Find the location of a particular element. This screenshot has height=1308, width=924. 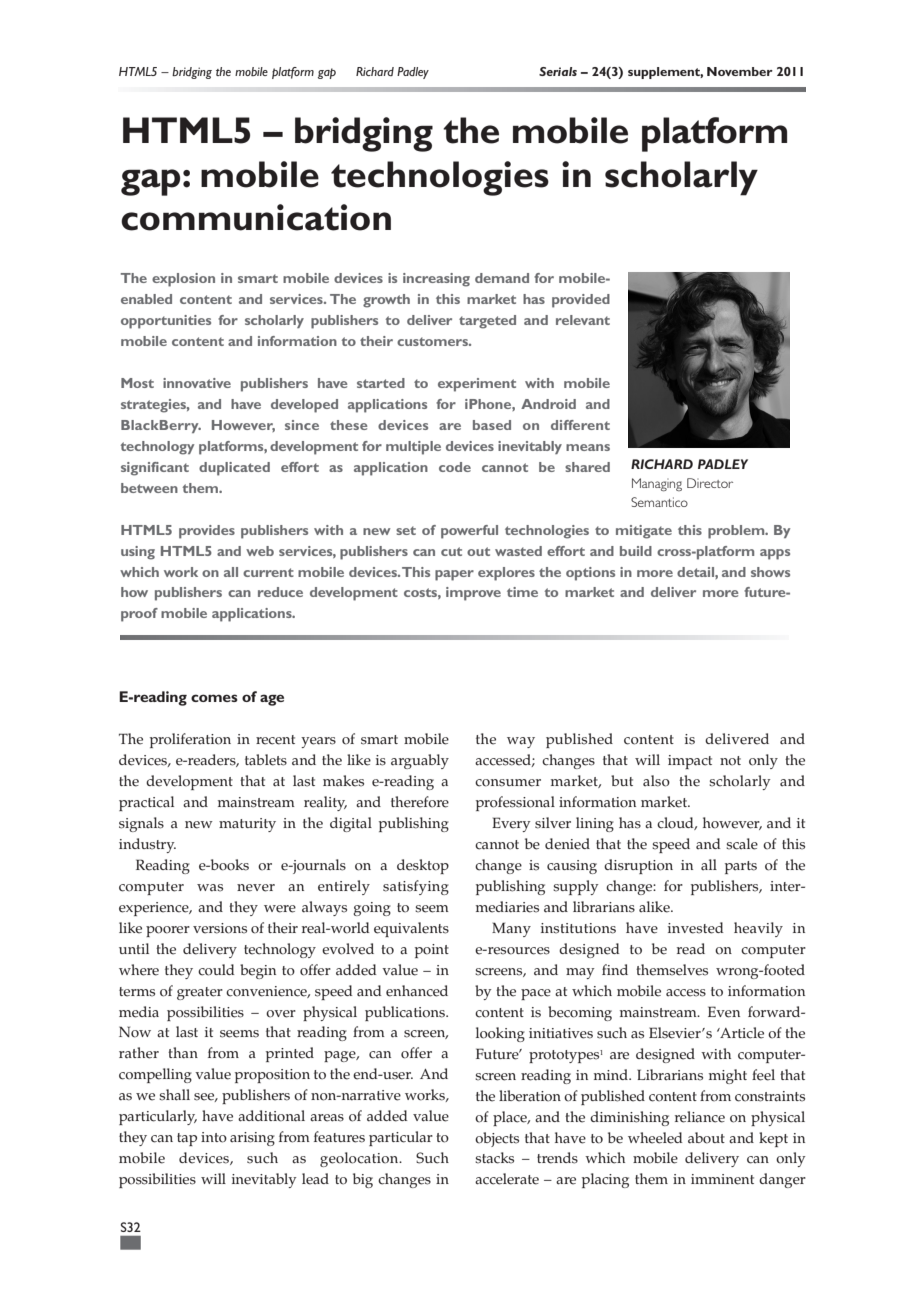

November is located at coordinates (740, 71).
